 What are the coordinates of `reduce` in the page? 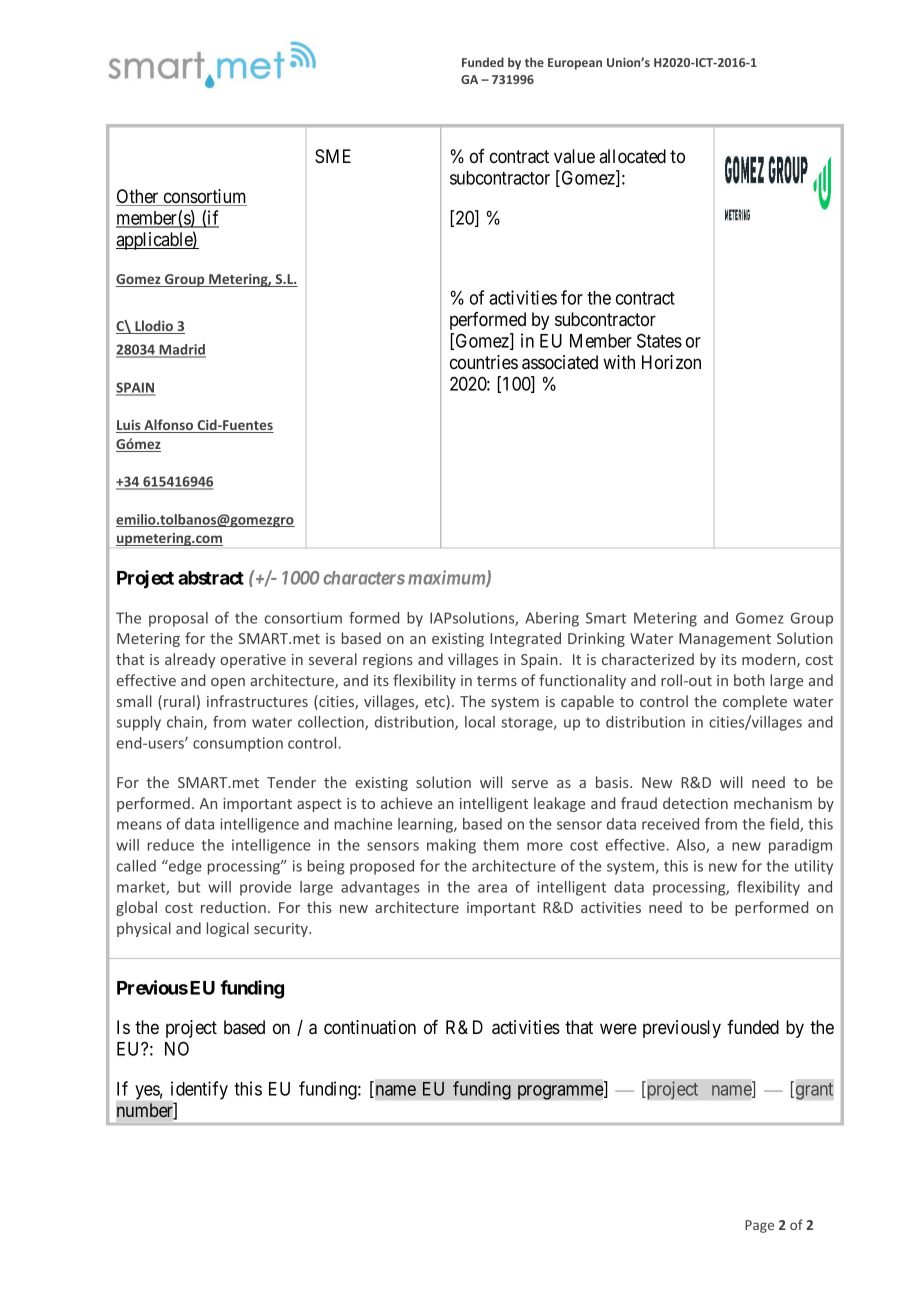 It's located at (171, 845).
